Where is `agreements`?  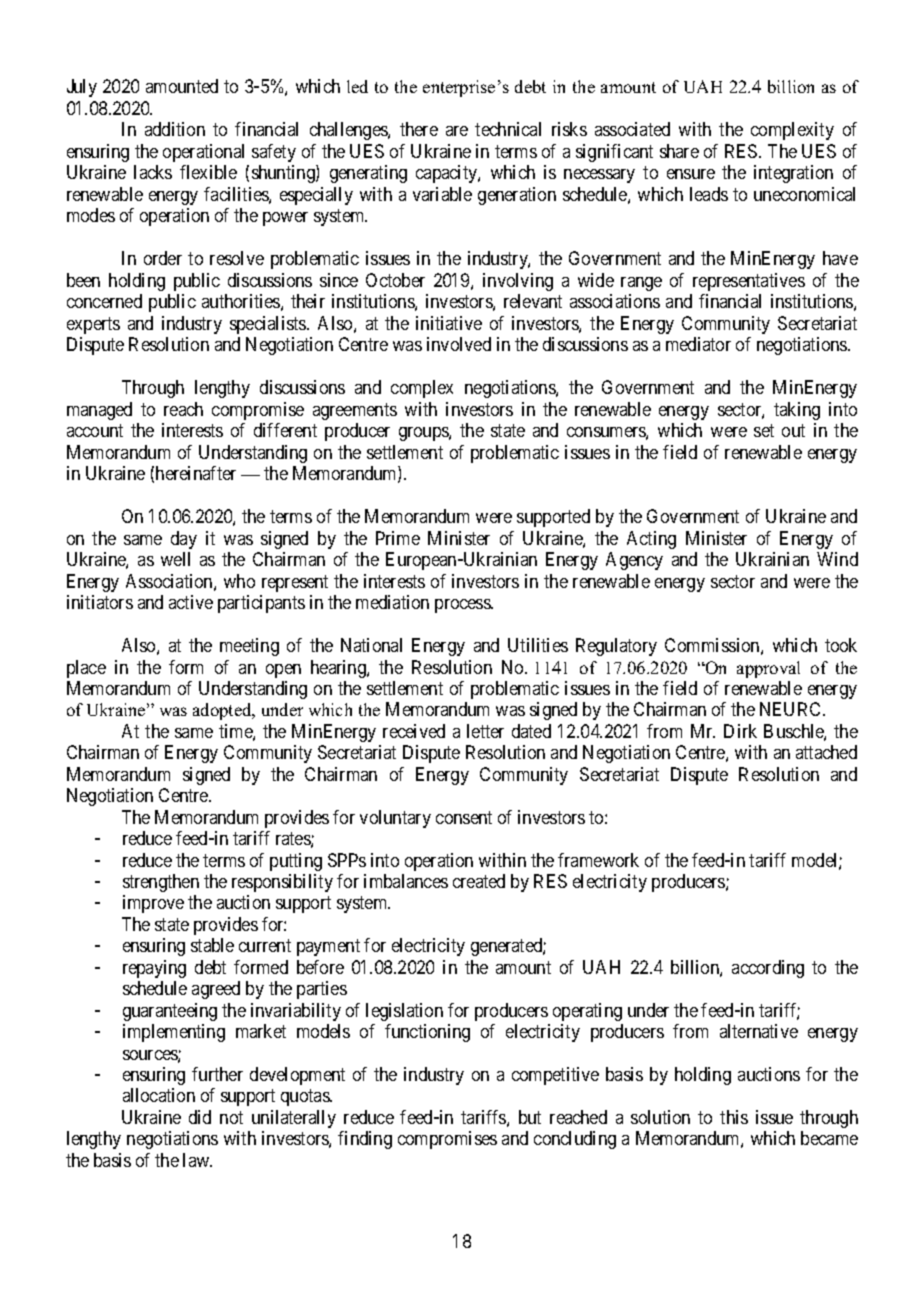
agreements is located at coordinates (355, 411).
